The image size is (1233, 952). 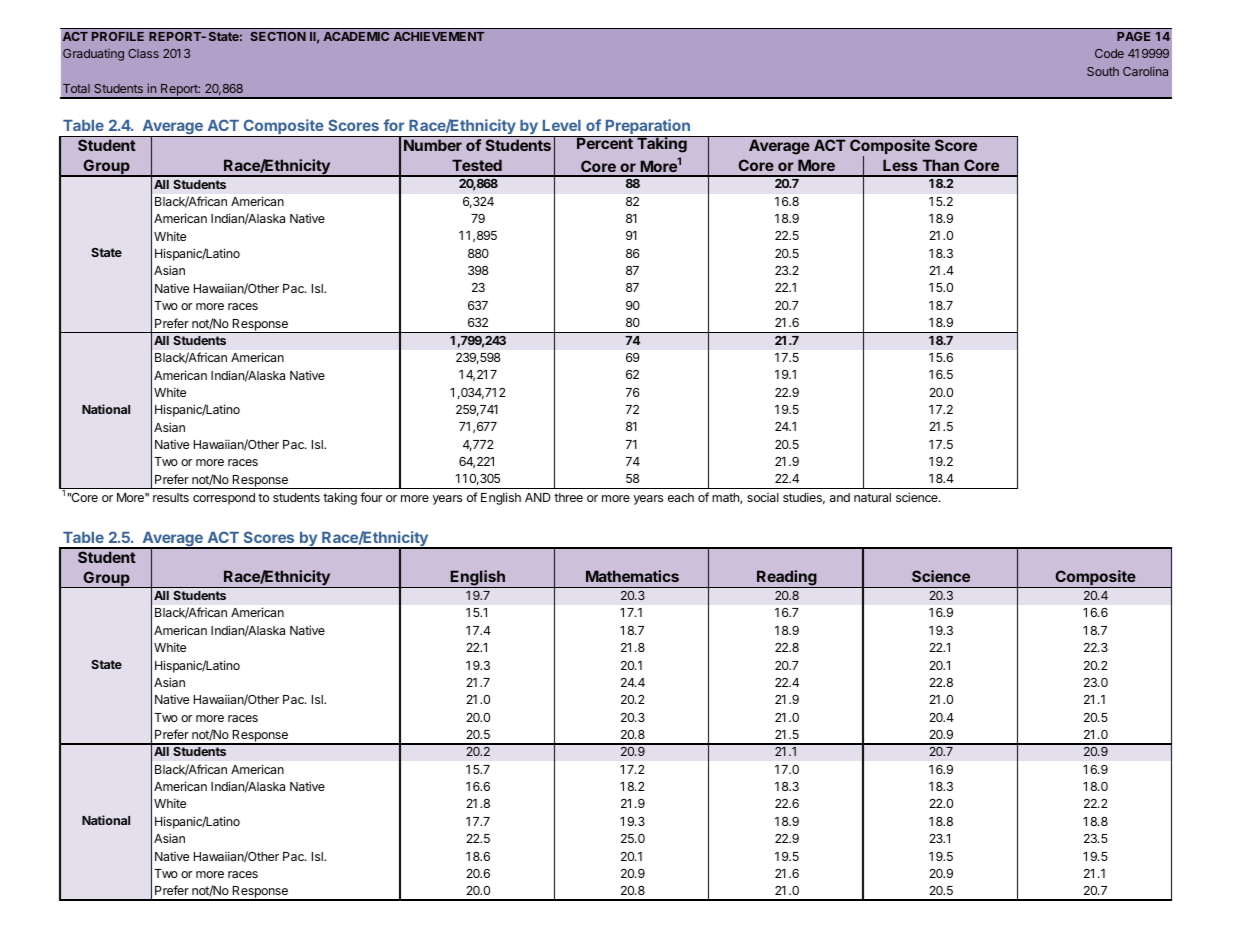 I want to click on Class, so click(x=143, y=53).
